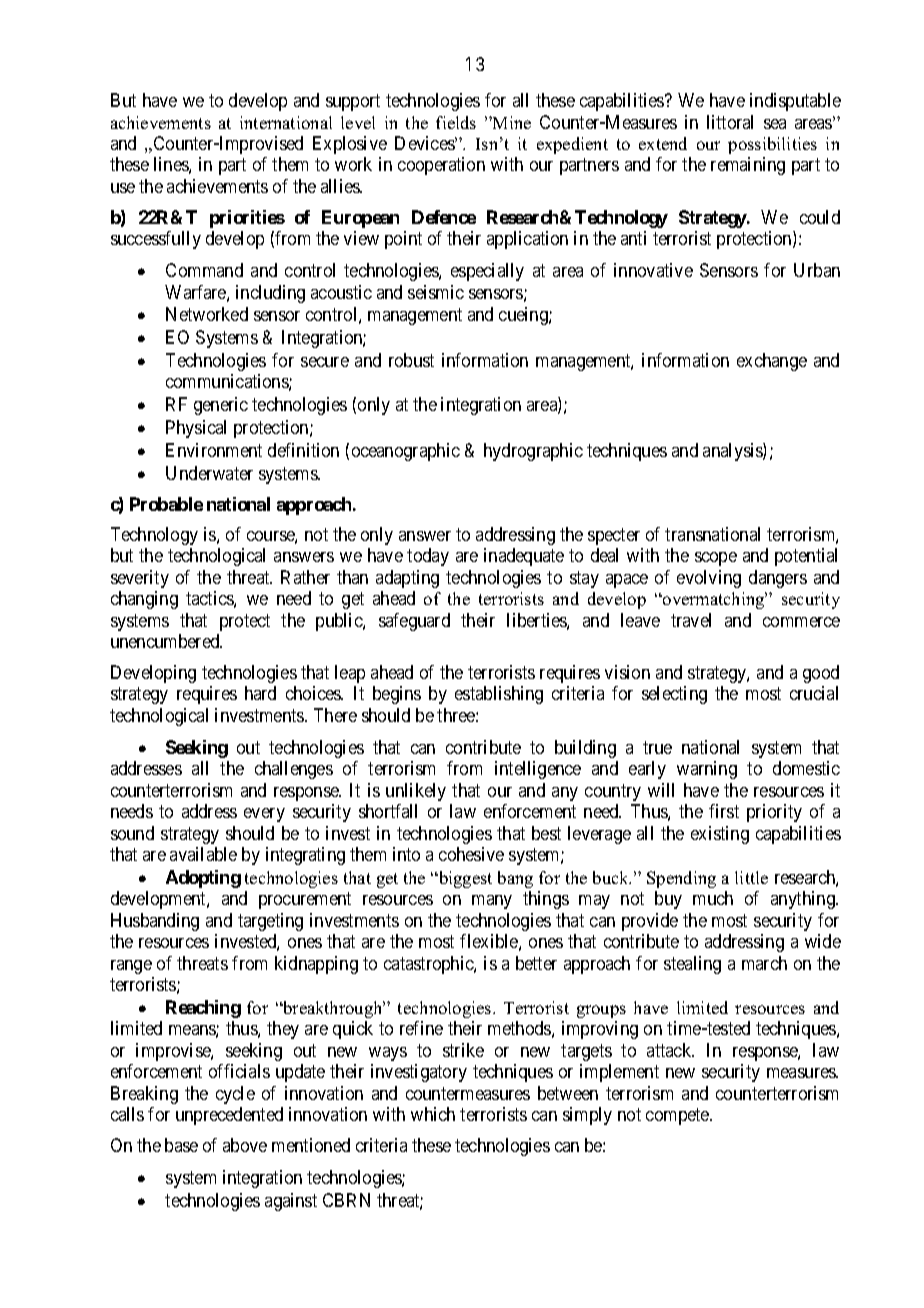  What do you see at coordinates (166, 641) in the screenshot?
I see `unencumbered` at bounding box center [166, 641].
